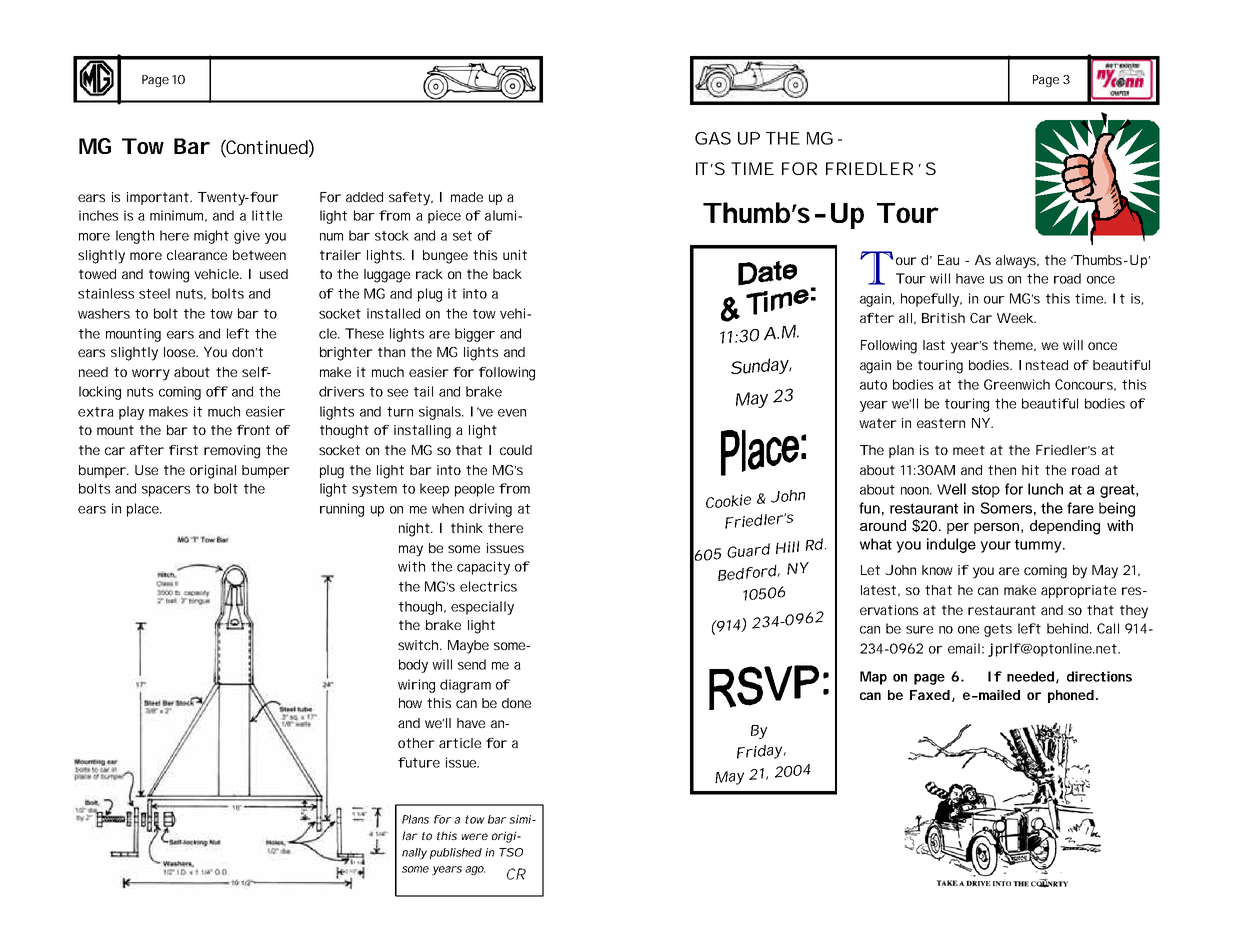 The image size is (1233, 952). What do you see at coordinates (420, 645) in the document?
I see `switch` at bounding box center [420, 645].
